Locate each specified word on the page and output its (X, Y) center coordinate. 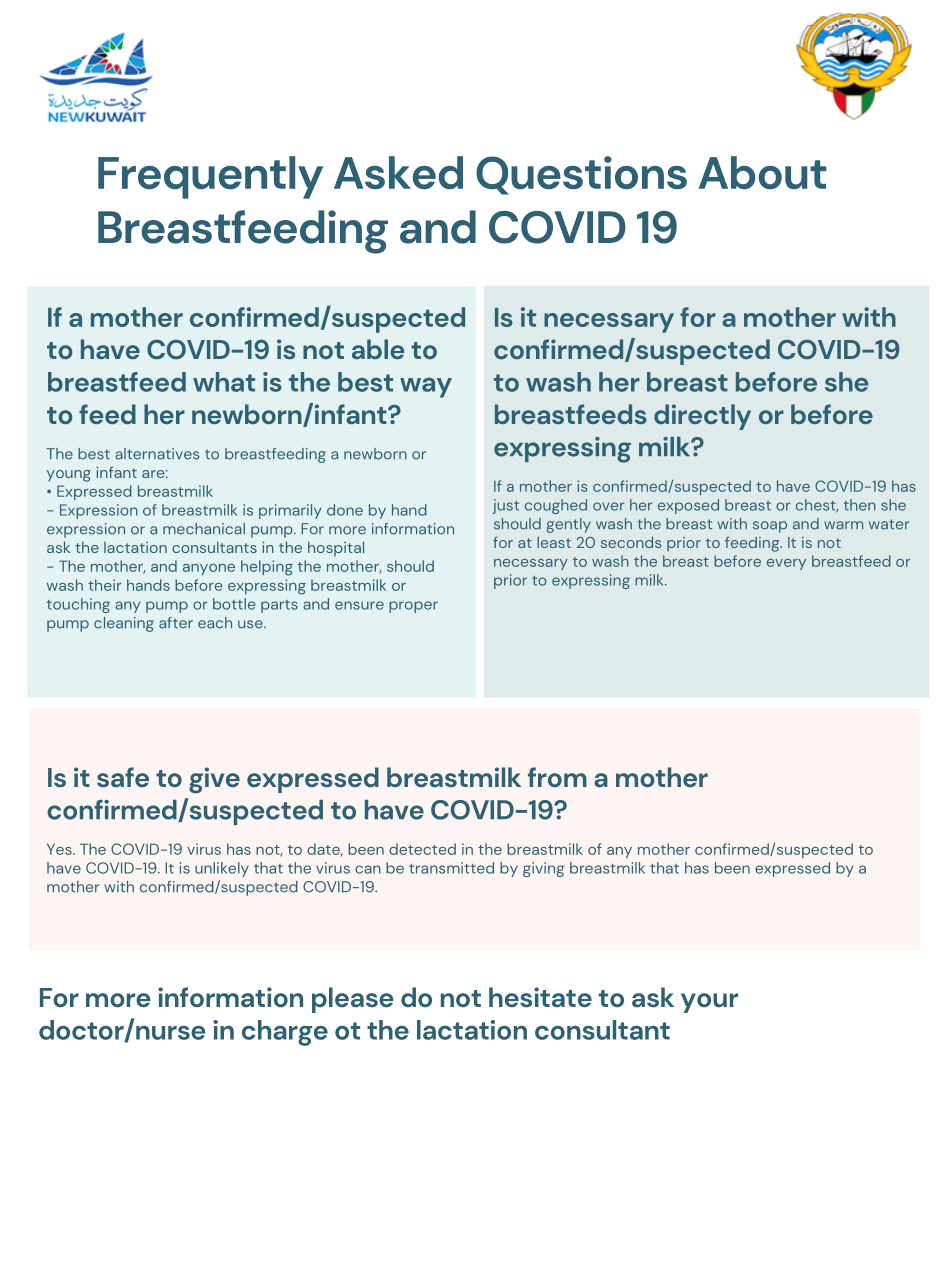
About (762, 172)
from (557, 777)
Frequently (210, 177)
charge (285, 1033)
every (786, 564)
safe (123, 777)
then (860, 505)
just (505, 506)
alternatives (157, 454)
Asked (398, 172)
